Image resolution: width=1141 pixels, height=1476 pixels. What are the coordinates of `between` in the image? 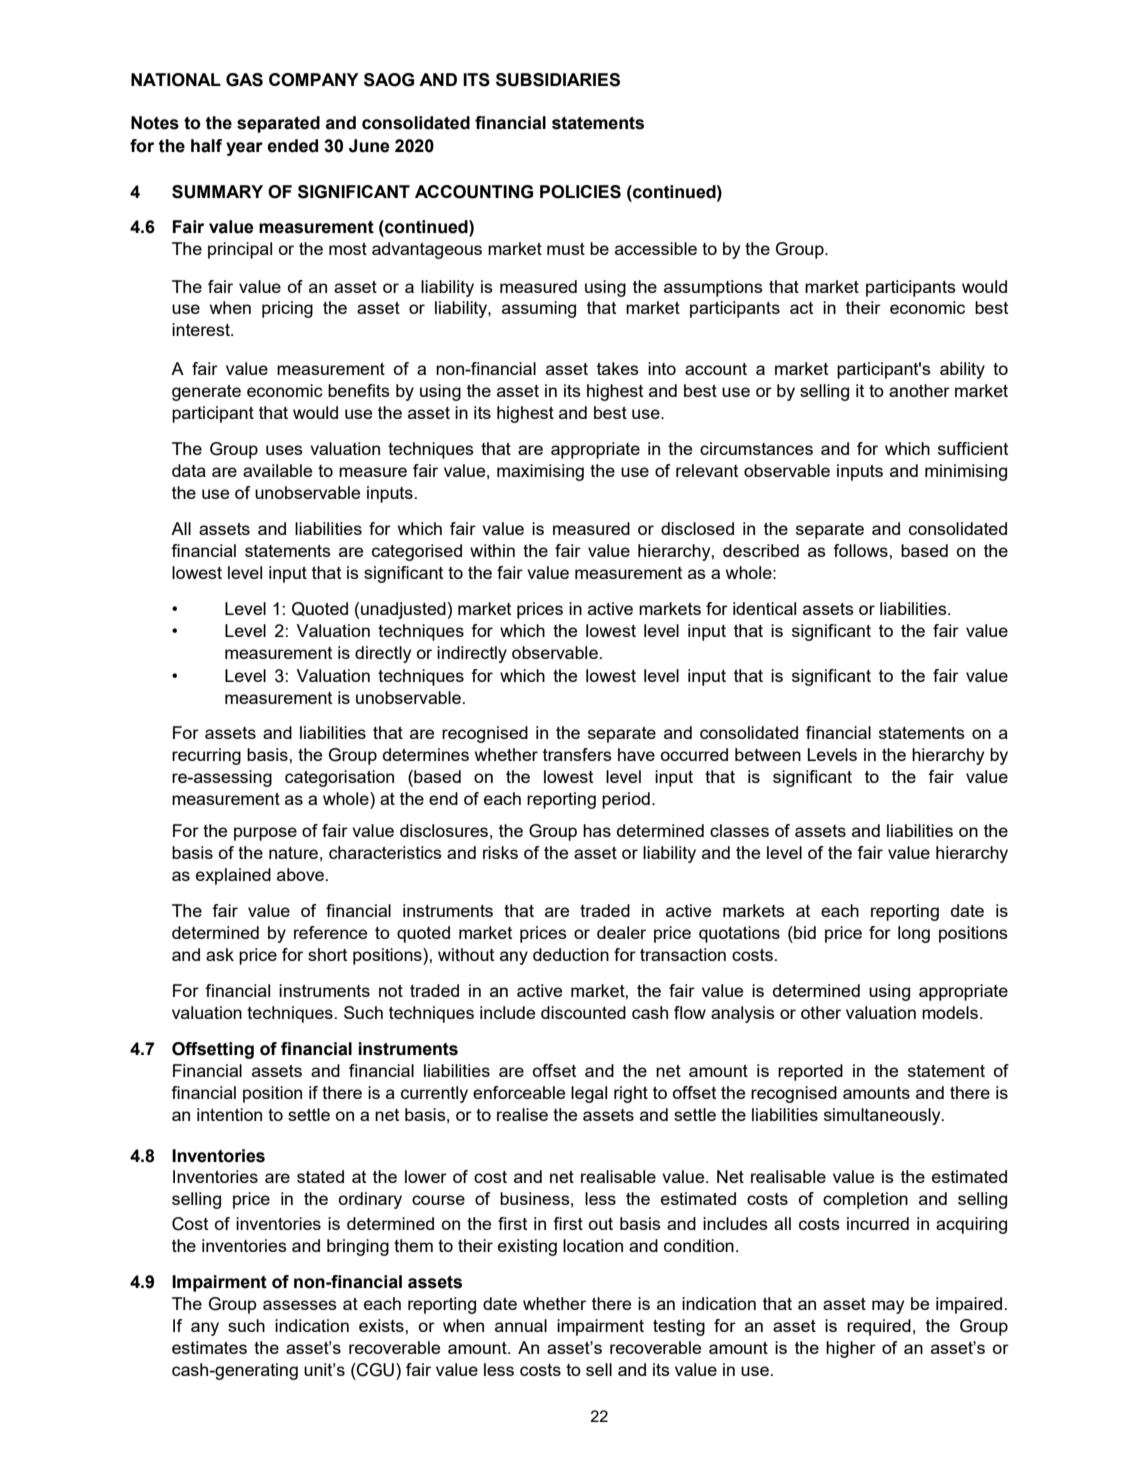 It's located at (768, 754).
